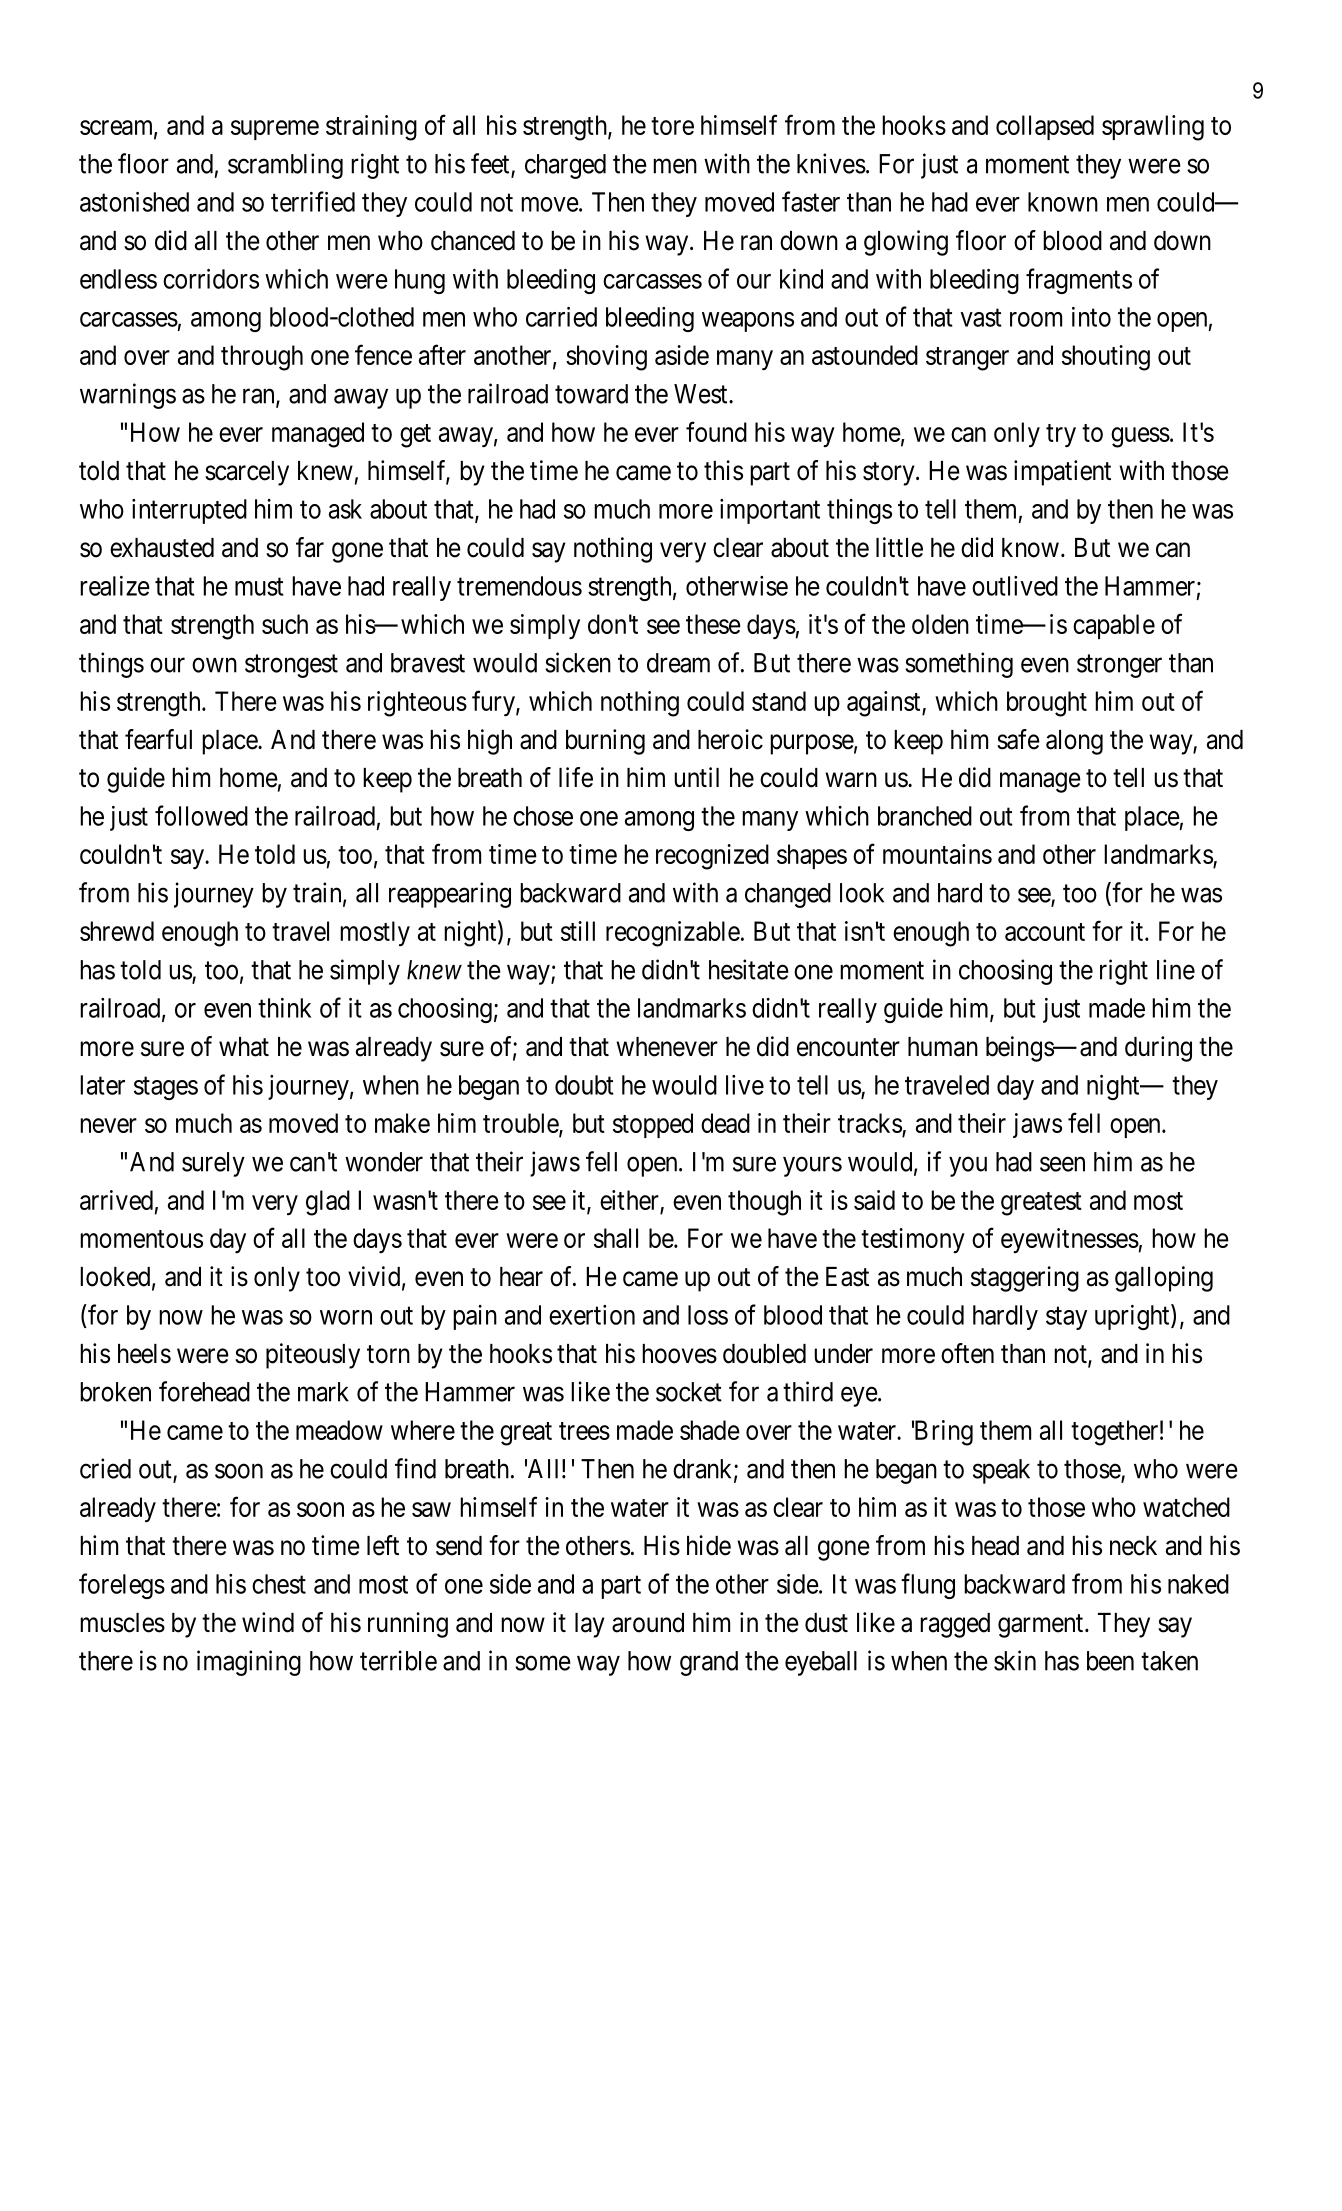  Describe the element at coordinates (268, 1622) in the screenshot. I see `wind` at that location.
